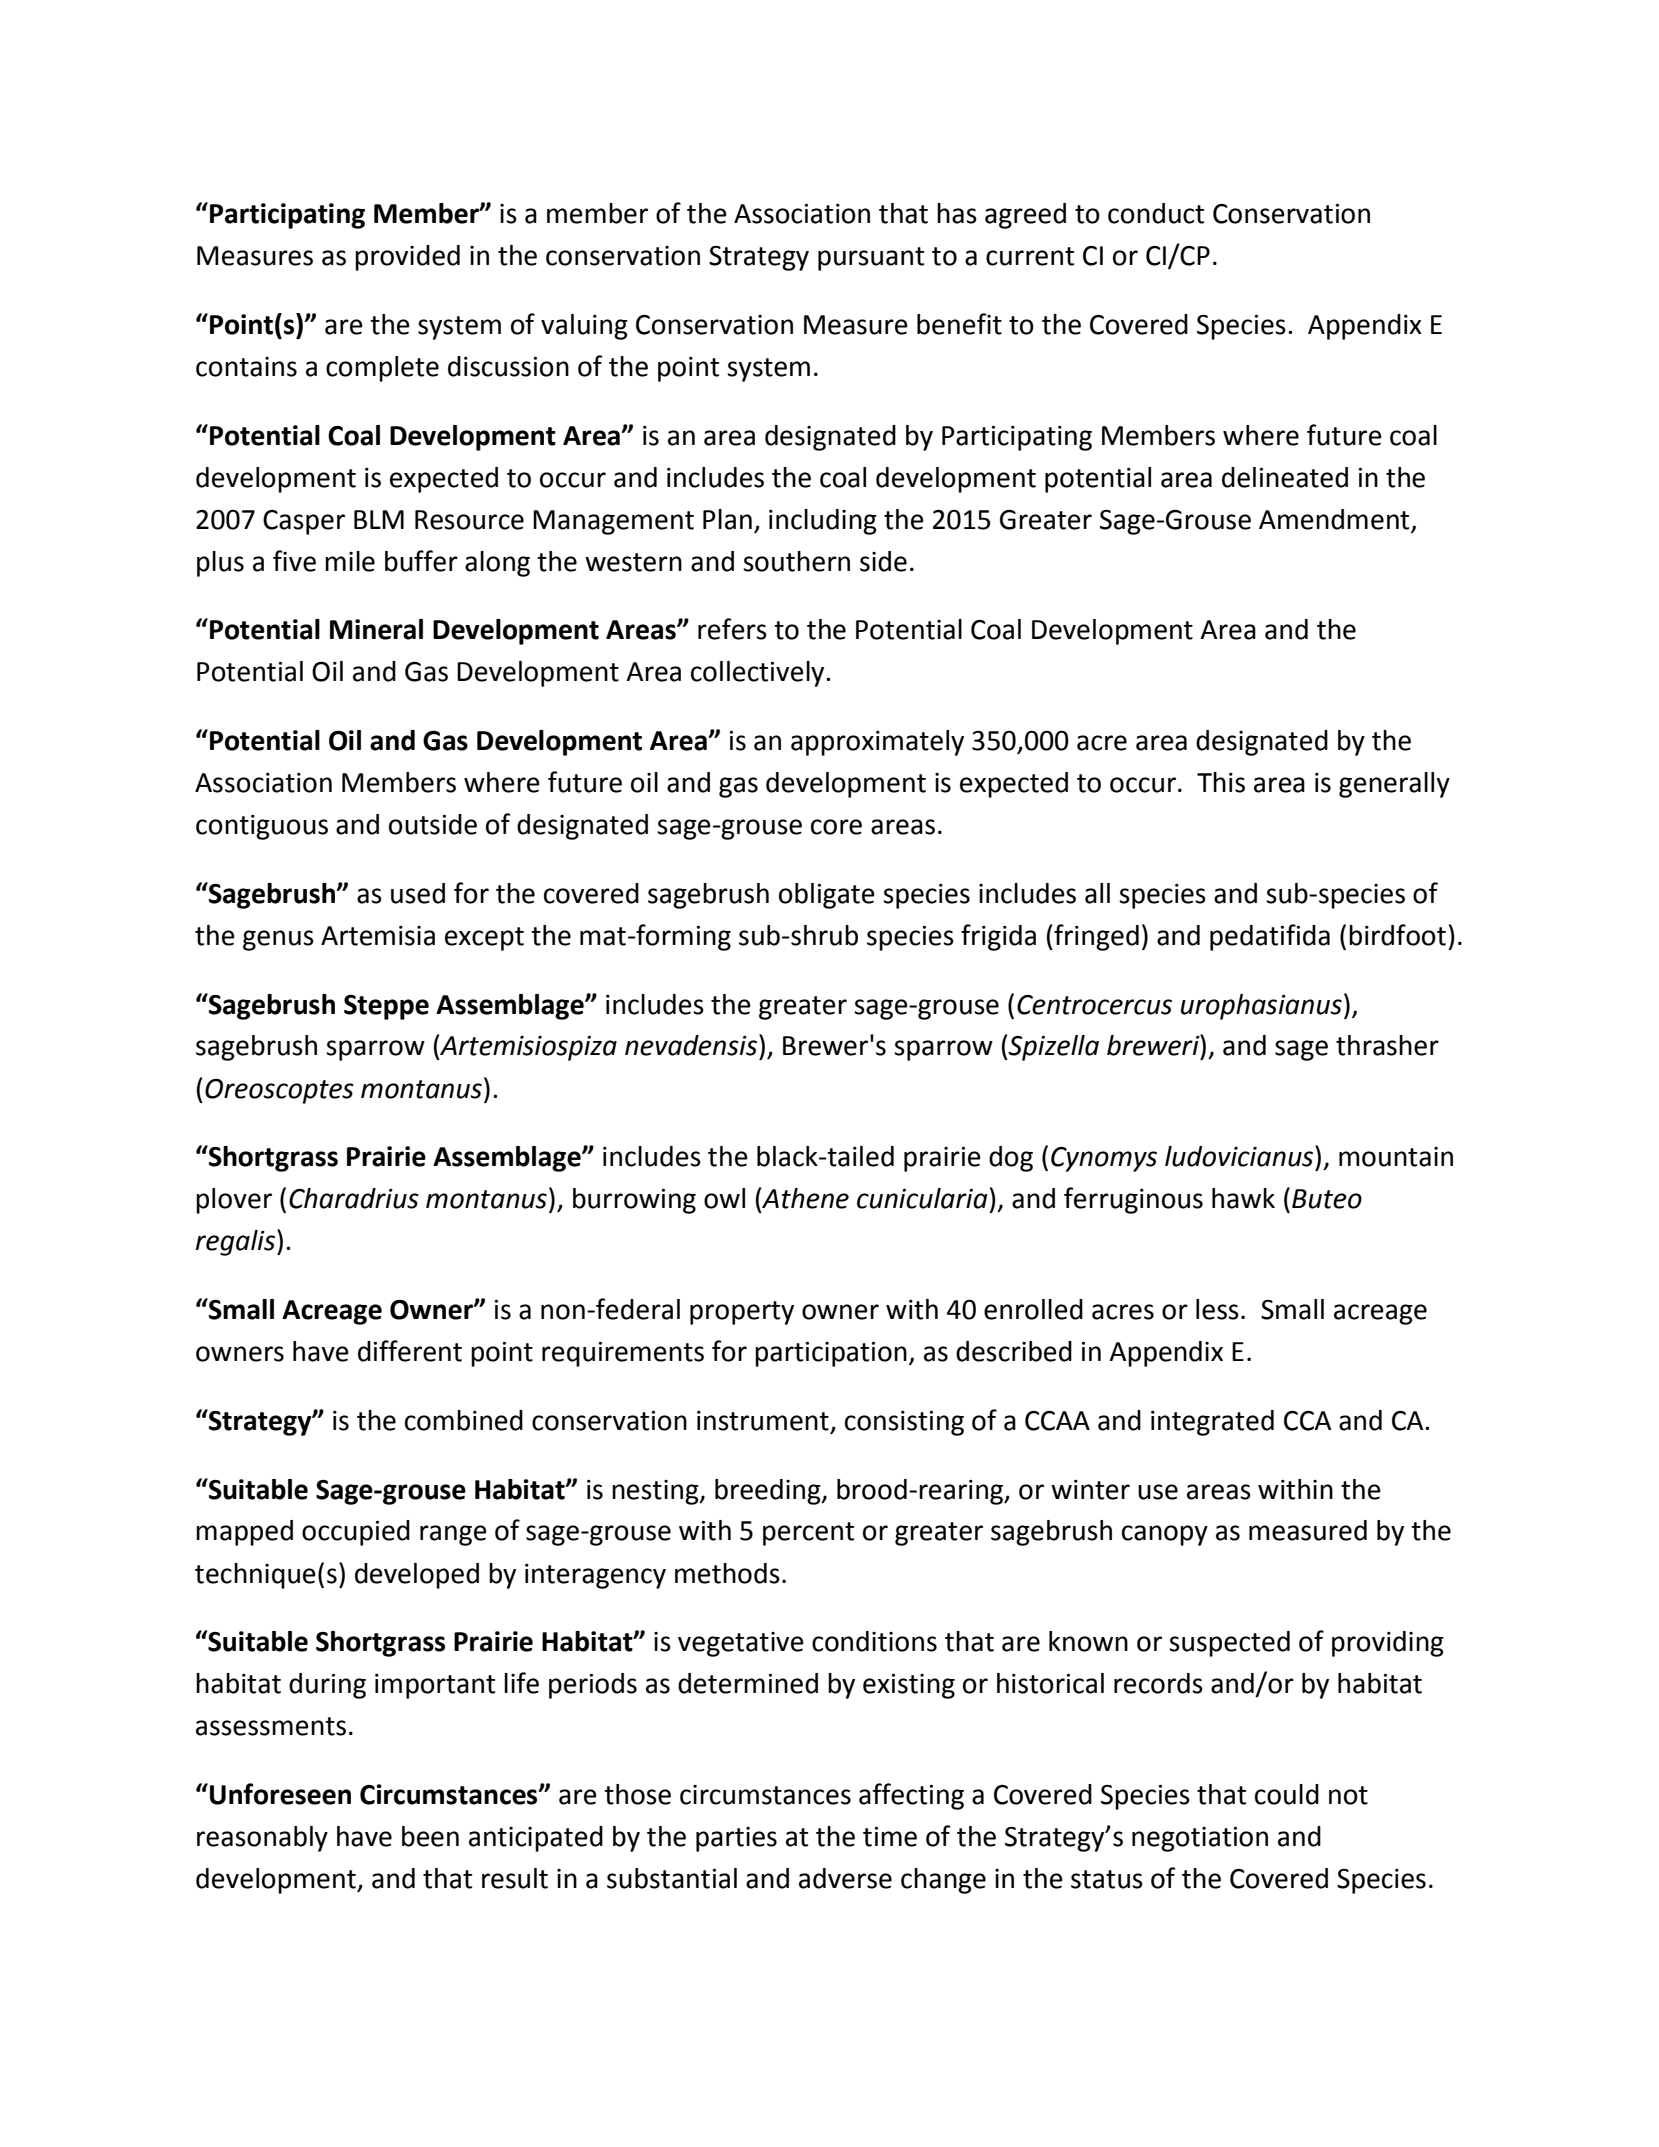 This document has width=1659, height=2147. I want to click on pursuant, so click(871, 259).
